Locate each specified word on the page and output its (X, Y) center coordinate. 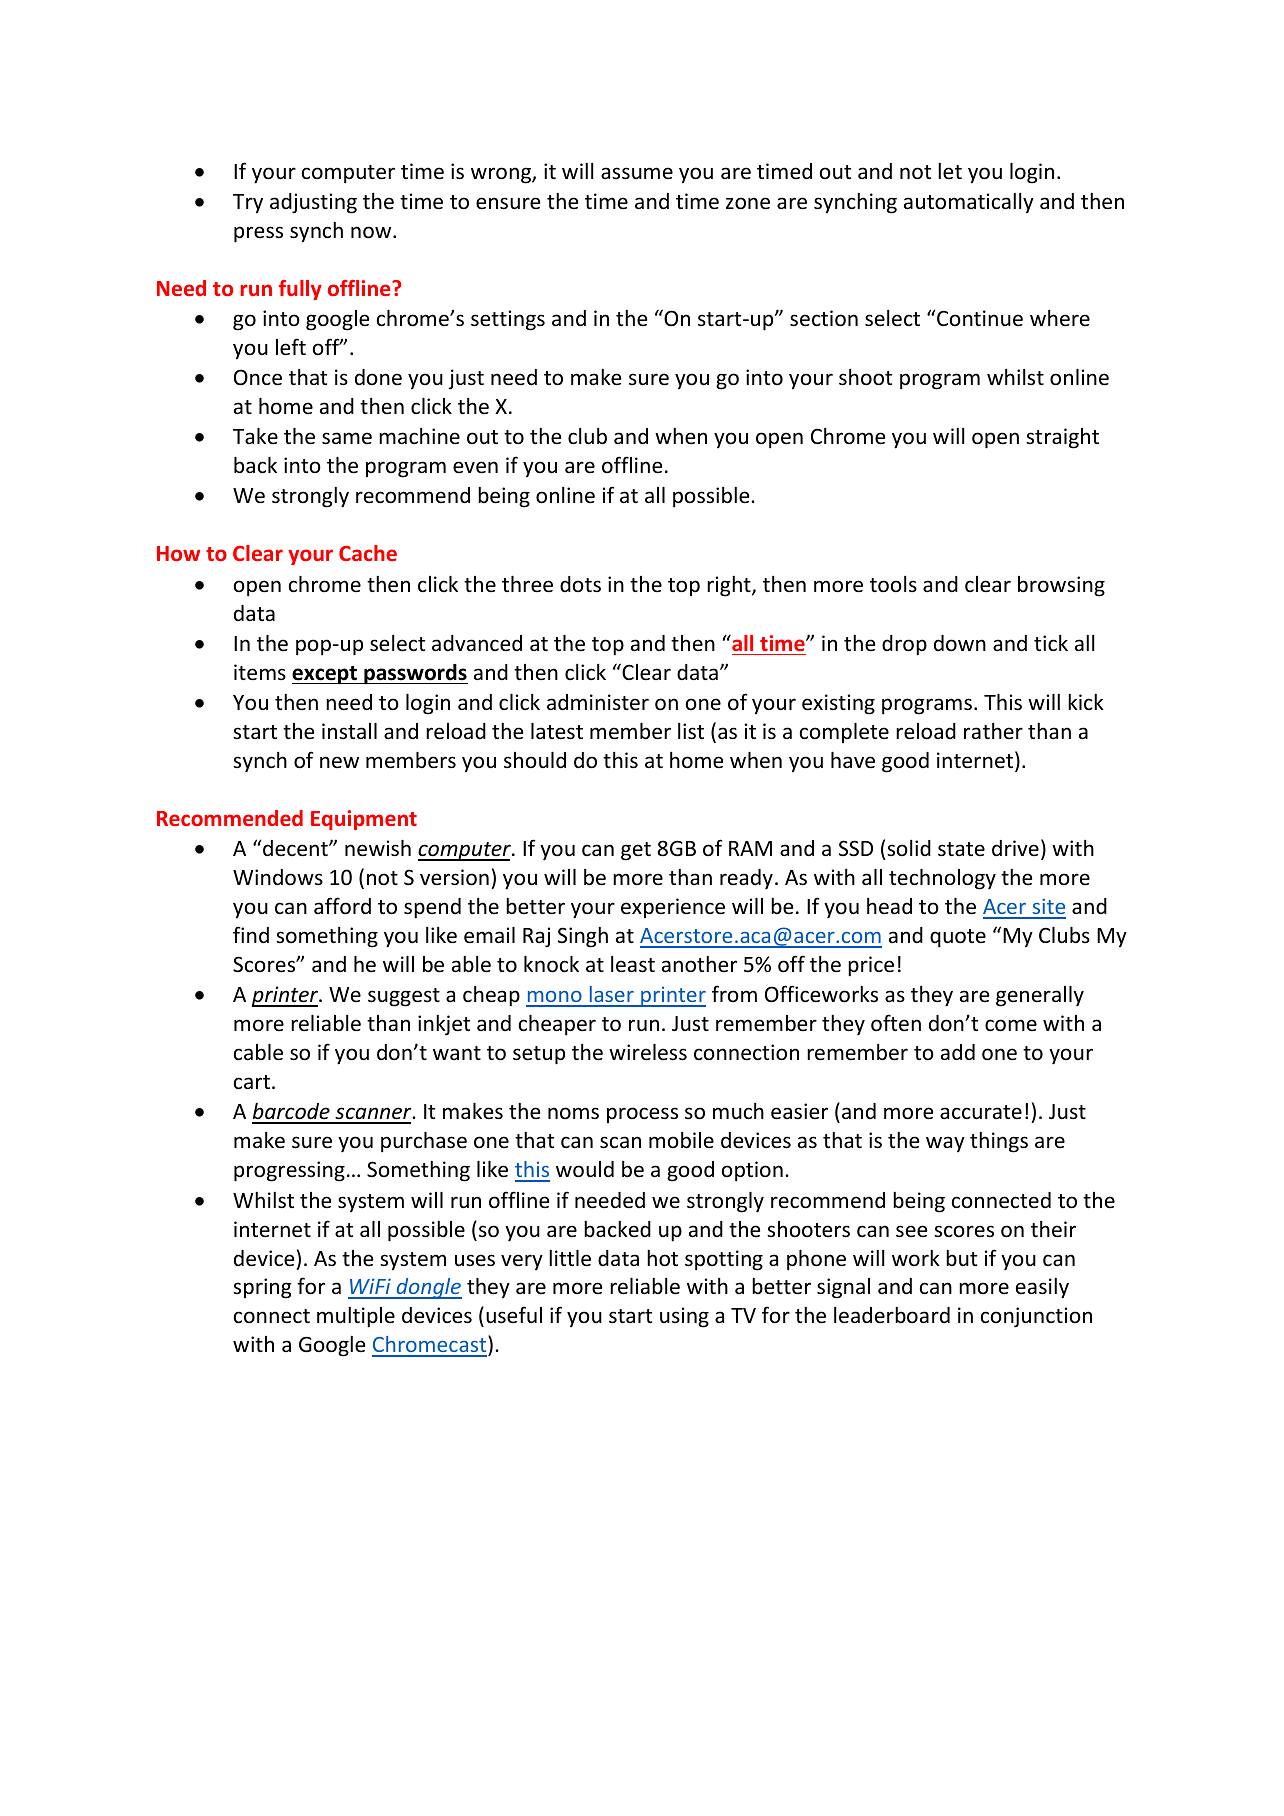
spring (262, 1288)
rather (993, 731)
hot (662, 1258)
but (961, 1258)
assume (637, 173)
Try (248, 204)
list (691, 731)
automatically (969, 203)
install (349, 731)
